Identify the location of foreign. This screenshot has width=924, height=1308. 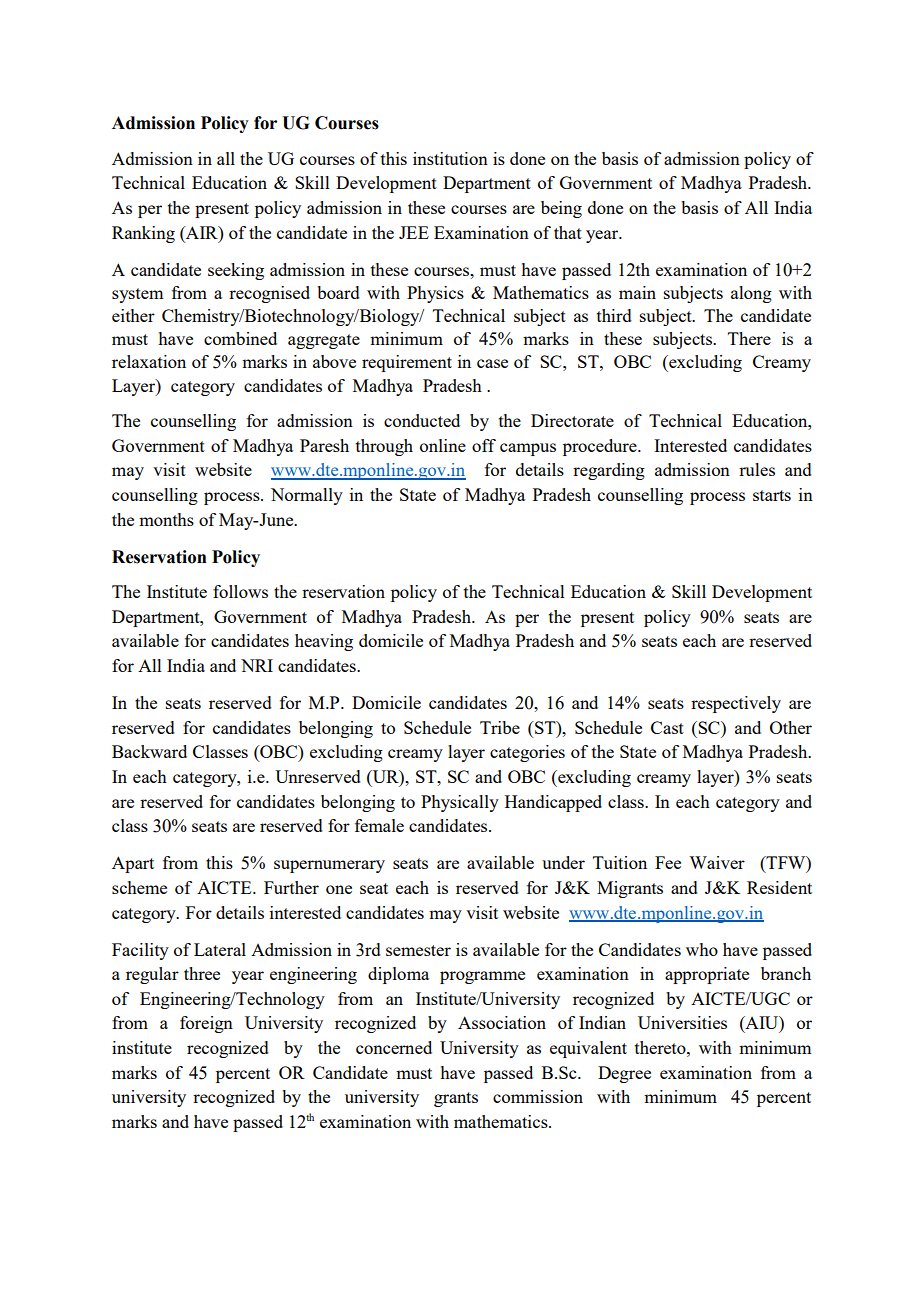
(206, 1024).
